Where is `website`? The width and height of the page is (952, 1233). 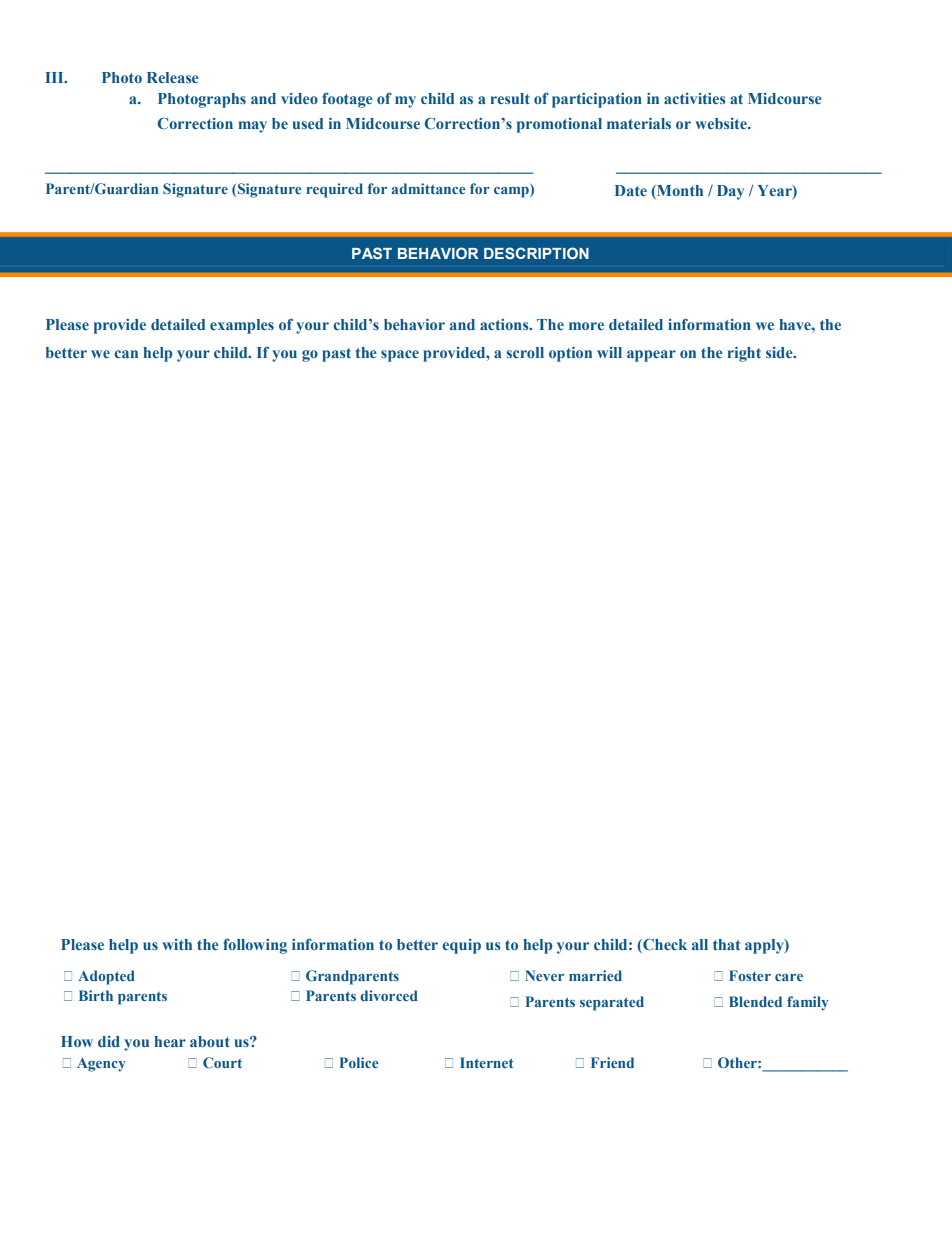 website is located at coordinates (722, 123).
